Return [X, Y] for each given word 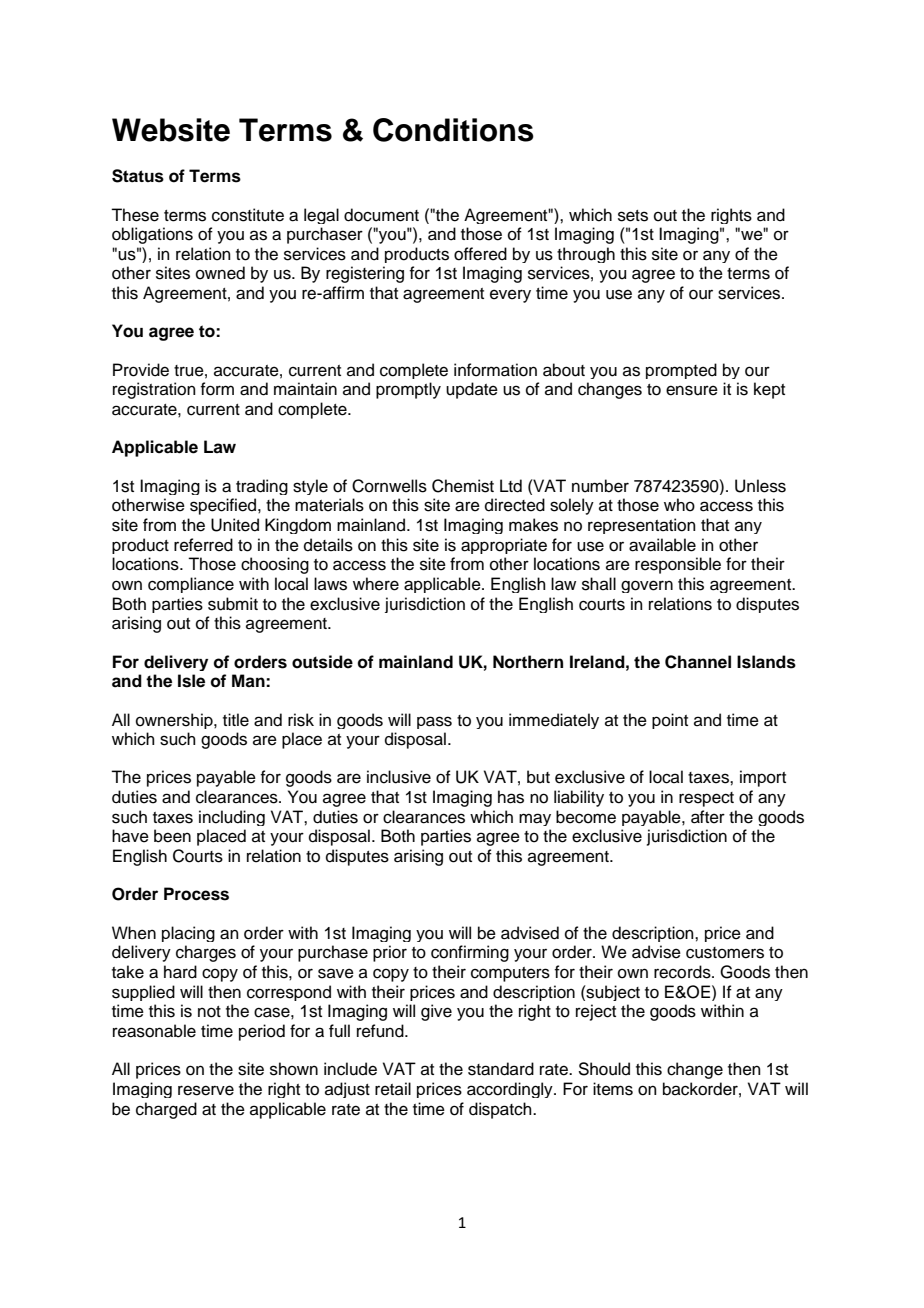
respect [706, 799]
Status [138, 176]
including [232, 818]
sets [633, 216]
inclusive [399, 777]
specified [224, 506]
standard [501, 1069]
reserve [206, 1090]
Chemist [463, 486]
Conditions [453, 130]
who [679, 505]
